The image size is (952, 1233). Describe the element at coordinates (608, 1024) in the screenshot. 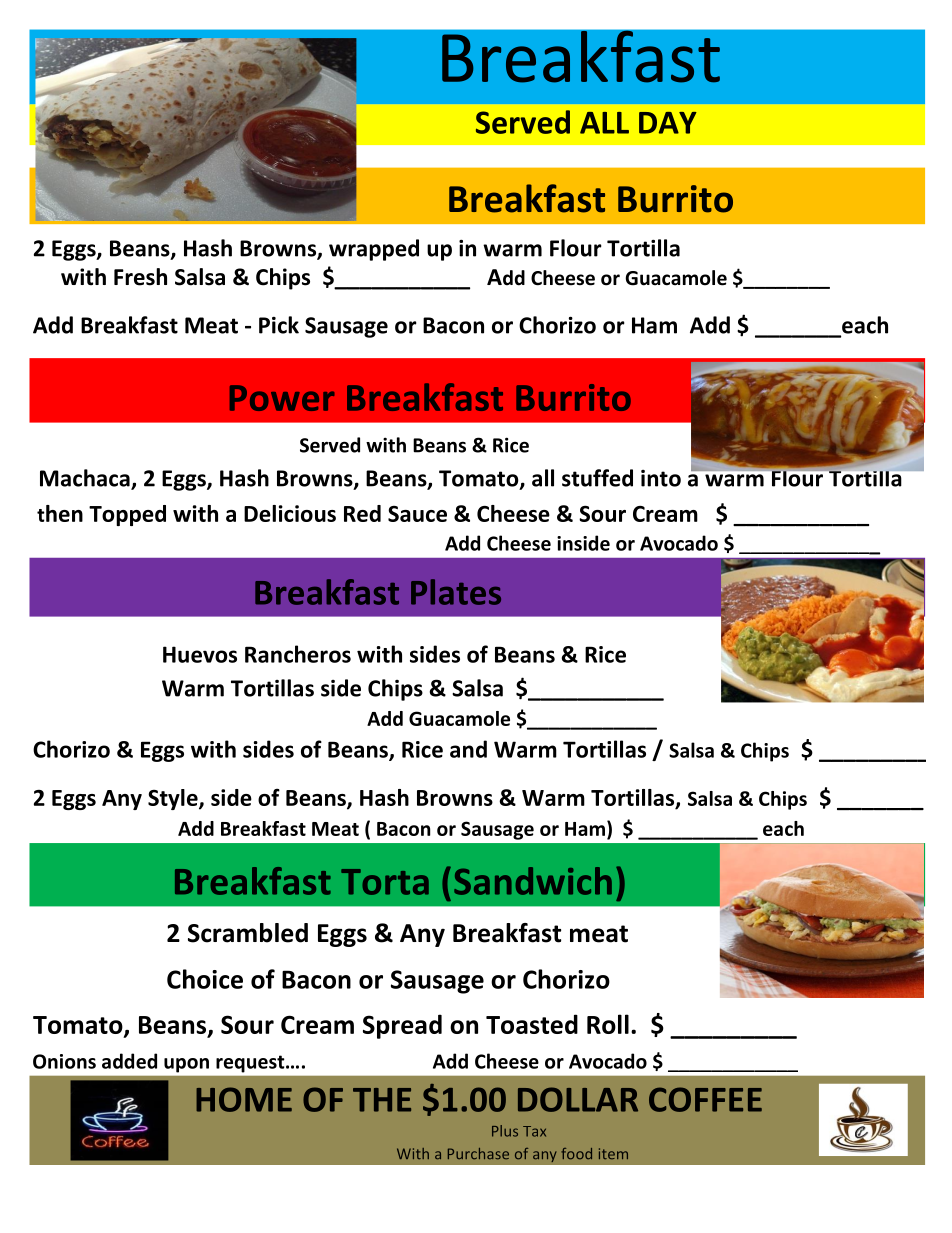

I see `Roll` at that location.
